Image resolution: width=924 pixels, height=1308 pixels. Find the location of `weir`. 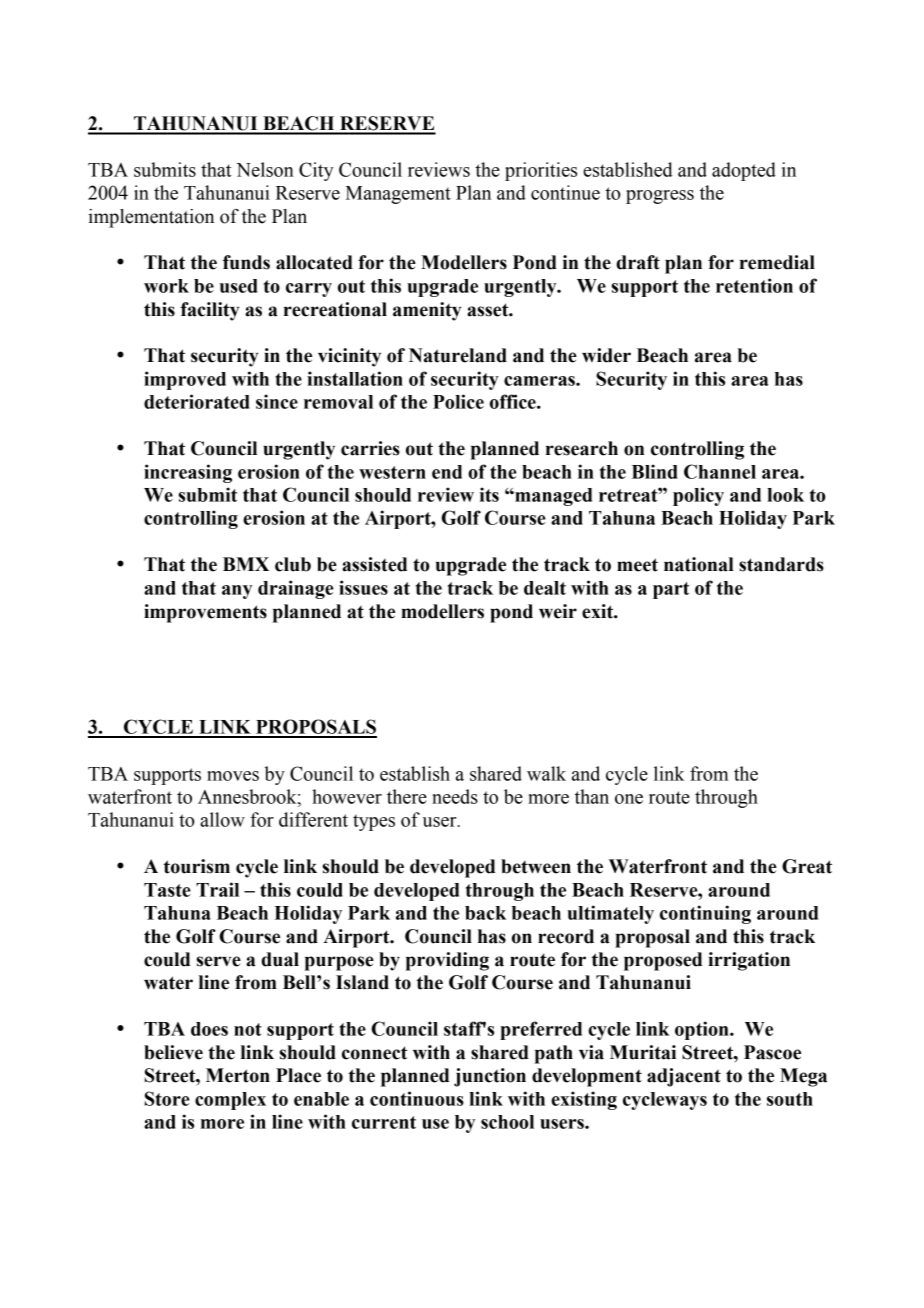

weir is located at coordinates (558, 611).
